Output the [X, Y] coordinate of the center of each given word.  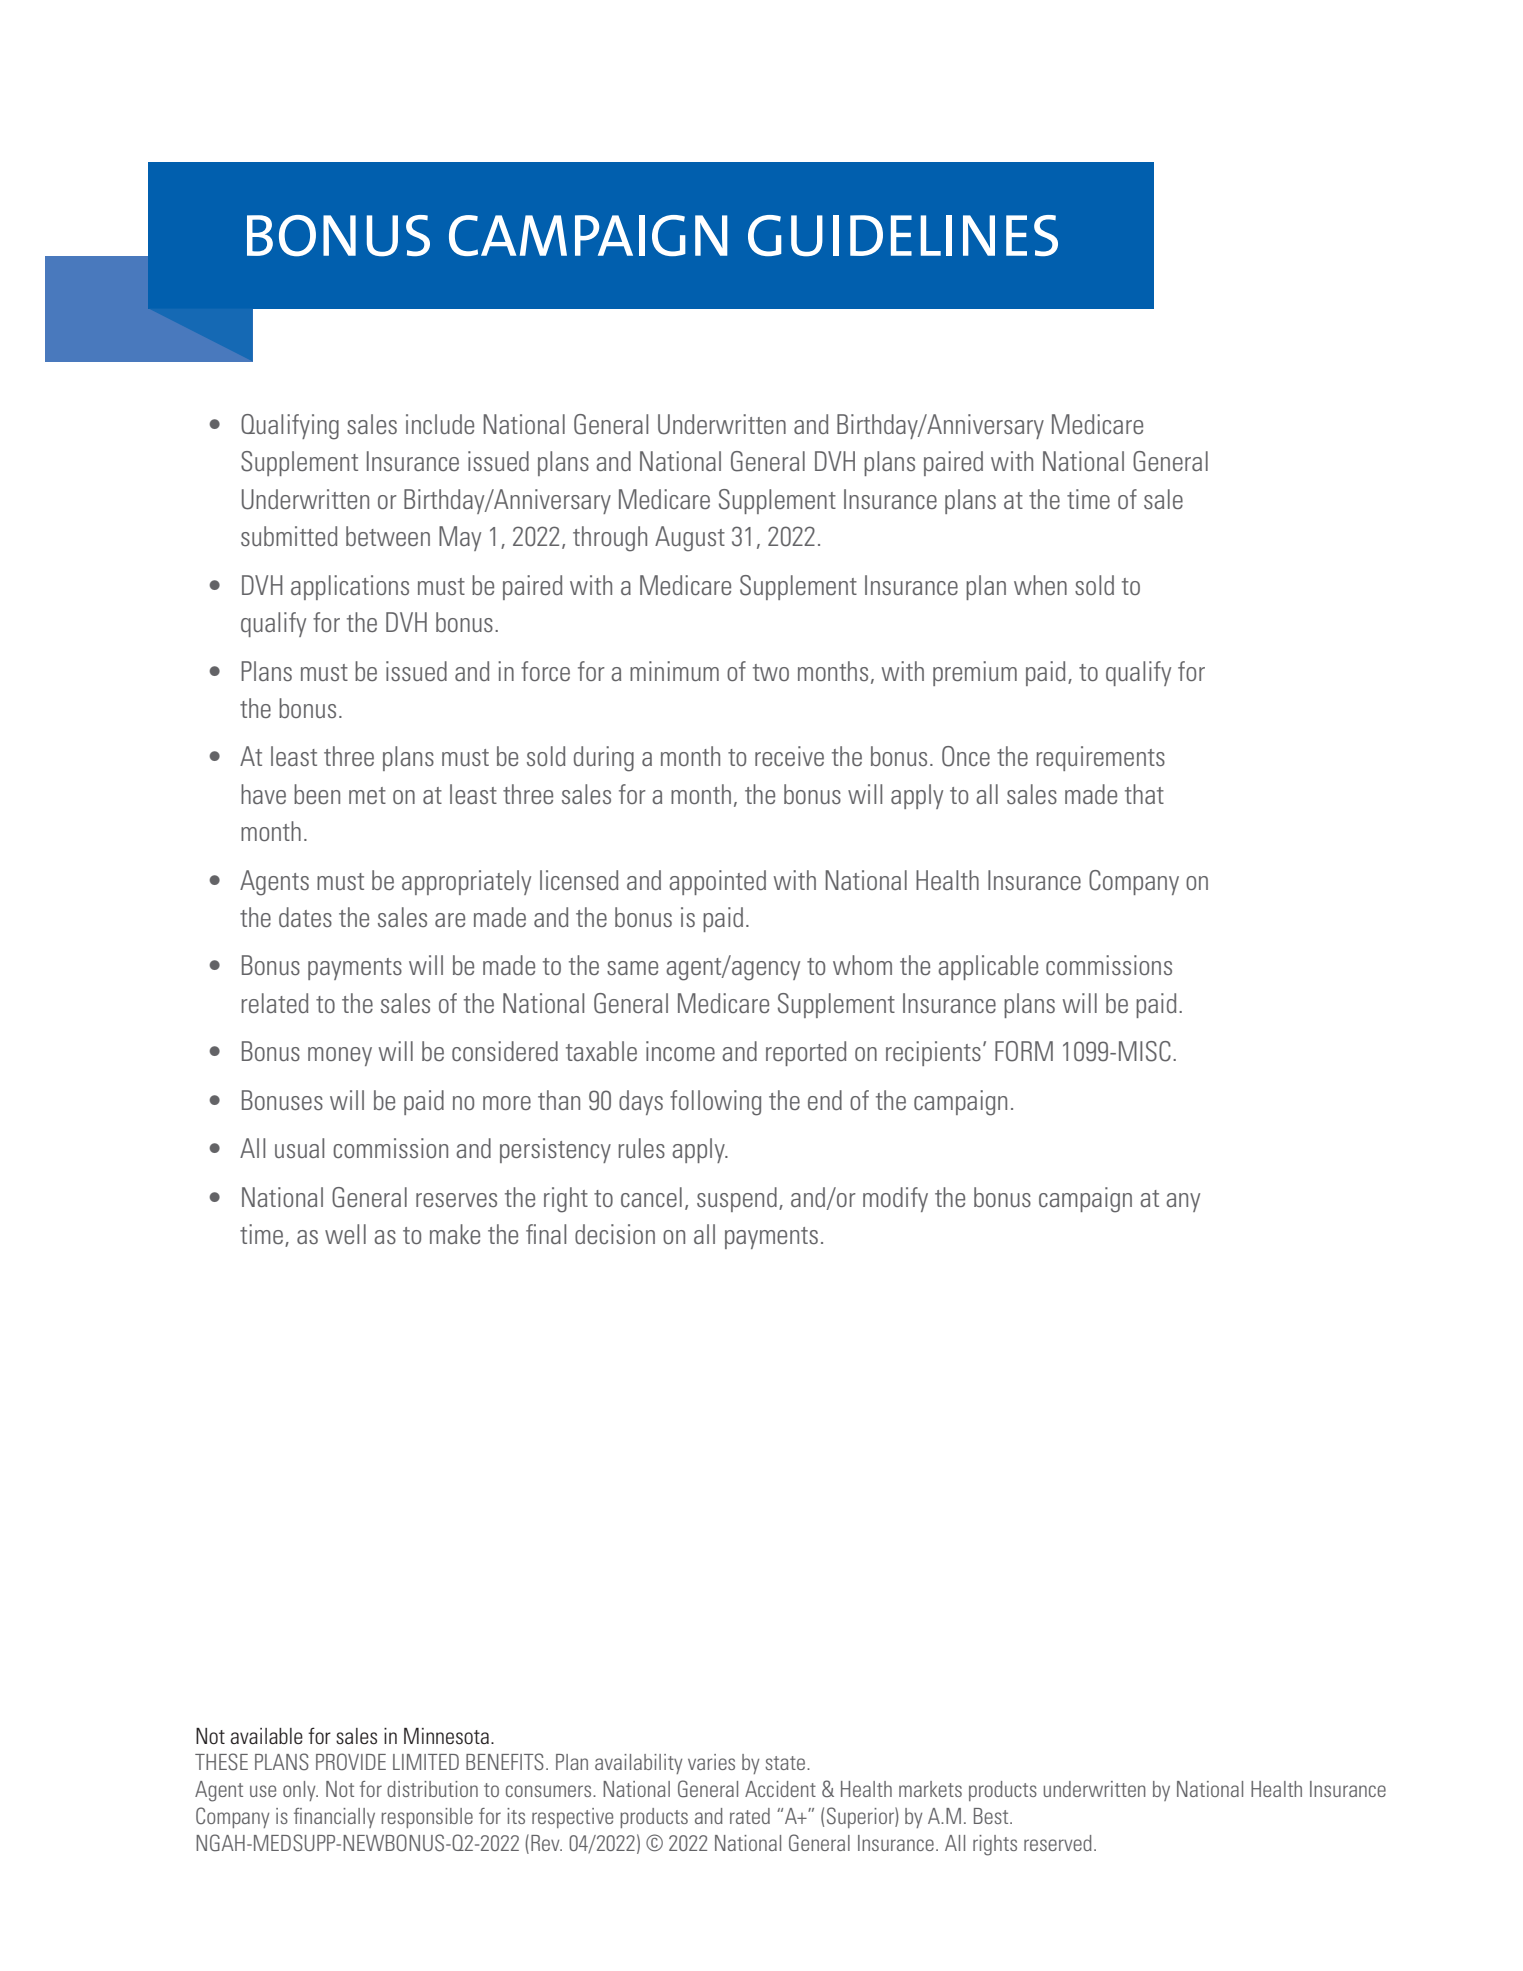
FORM [1024, 1051]
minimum [674, 671]
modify [895, 1199]
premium [975, 673]
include [440, 424]
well [345, 1234]
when [1040, 585]
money [340, 1056]
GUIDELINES [903, 236]
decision [615, 1234]
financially [334, 1818]
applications [350, 587]
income [680, 1051]
